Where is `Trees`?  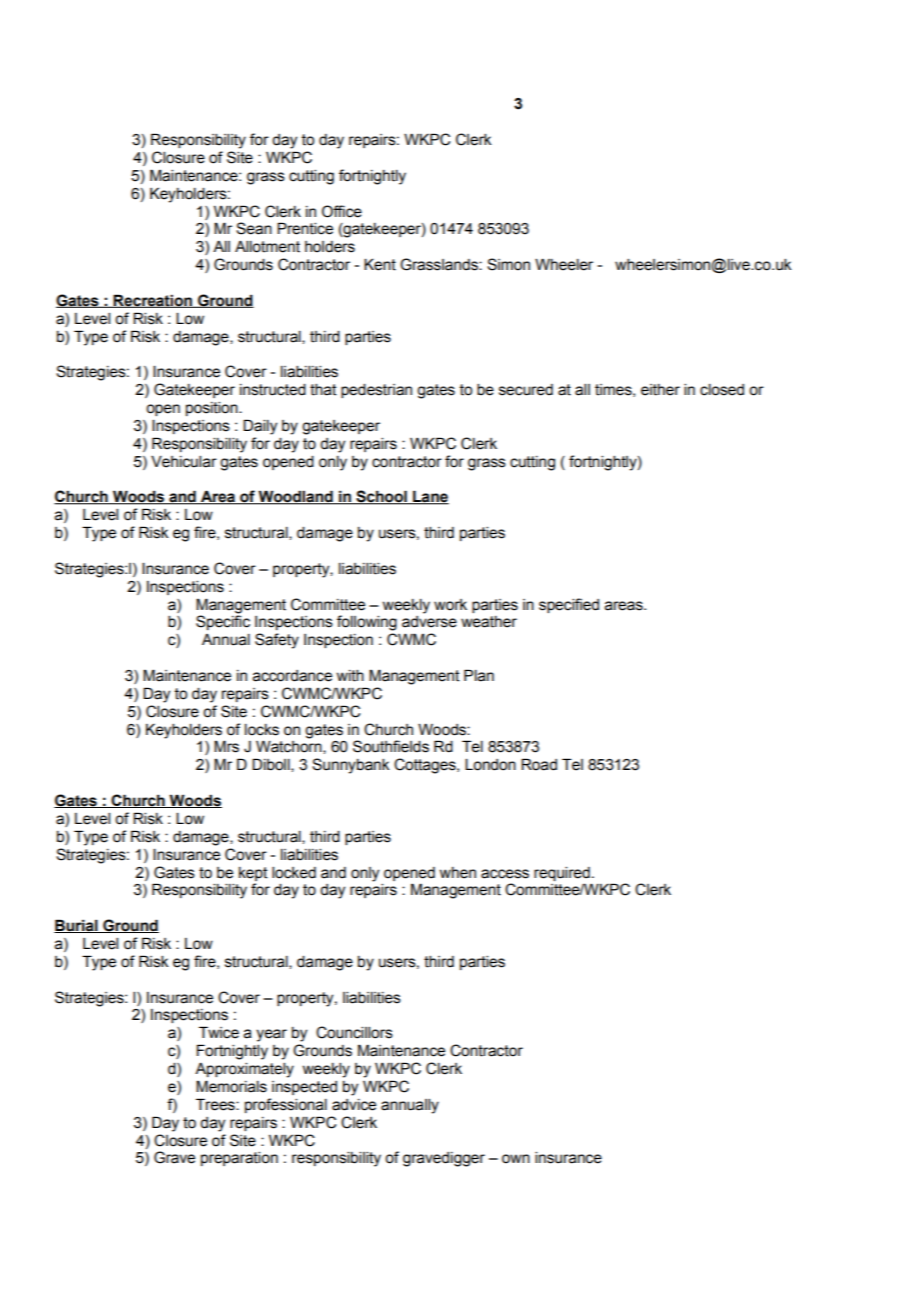
Trees is located at coordinates (216, 1104).
